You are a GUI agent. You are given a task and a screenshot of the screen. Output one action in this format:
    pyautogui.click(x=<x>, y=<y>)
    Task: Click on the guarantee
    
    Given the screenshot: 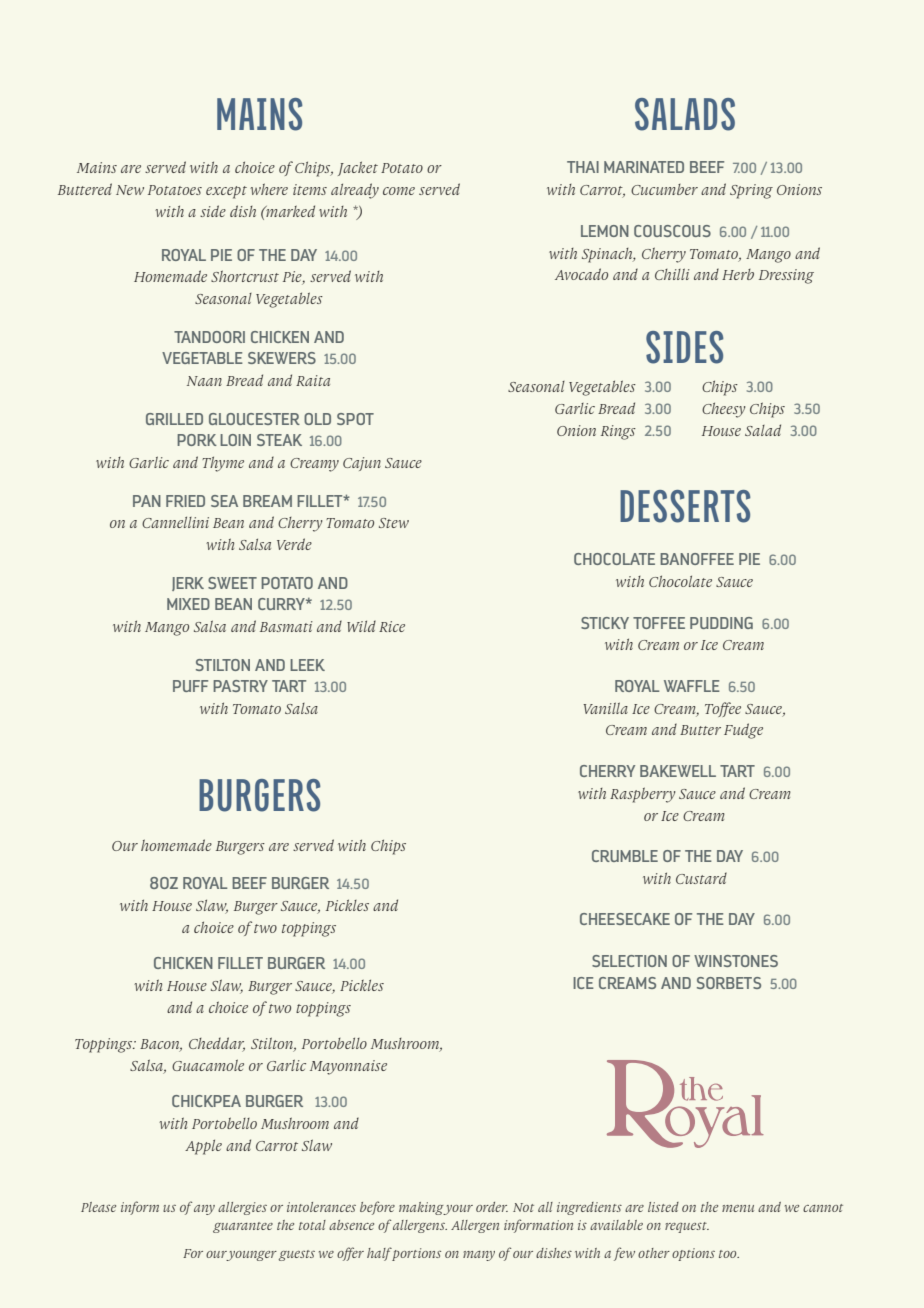 What is the action you would take?
    pyautogui.click(x=243, y=1227)
